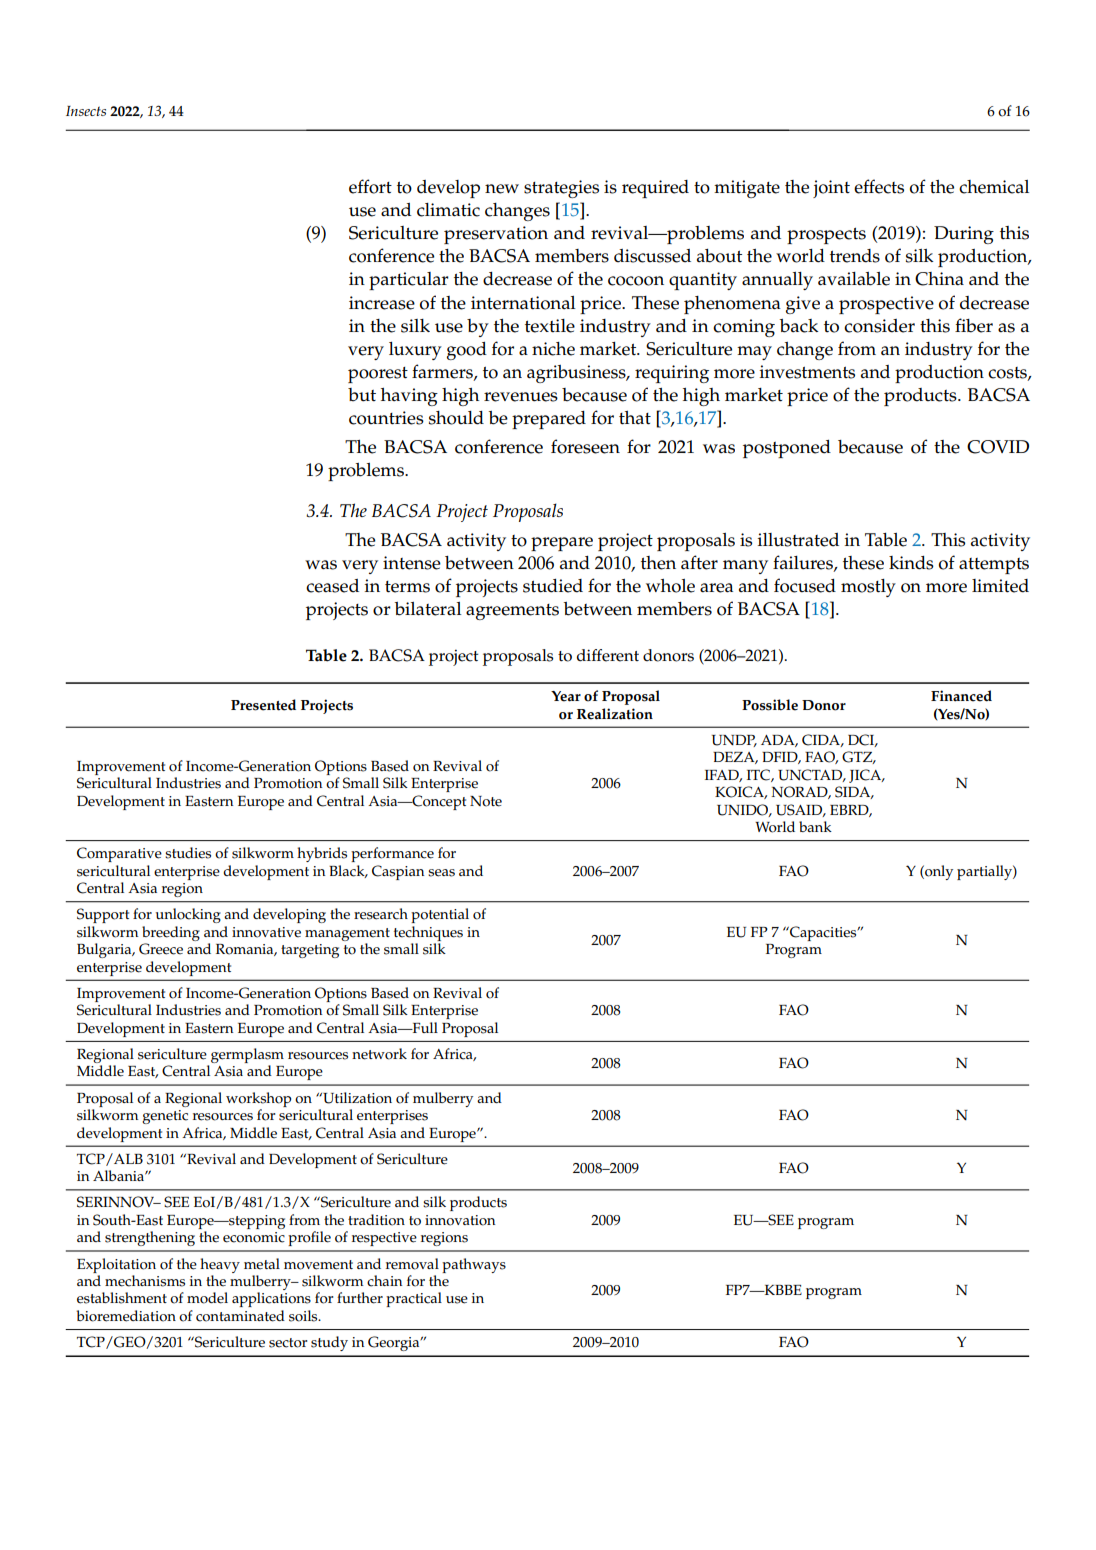  What do you see at coordinates (561, 189) in the screenshot?
I see `strategies` at bounding box center [561, 189].
